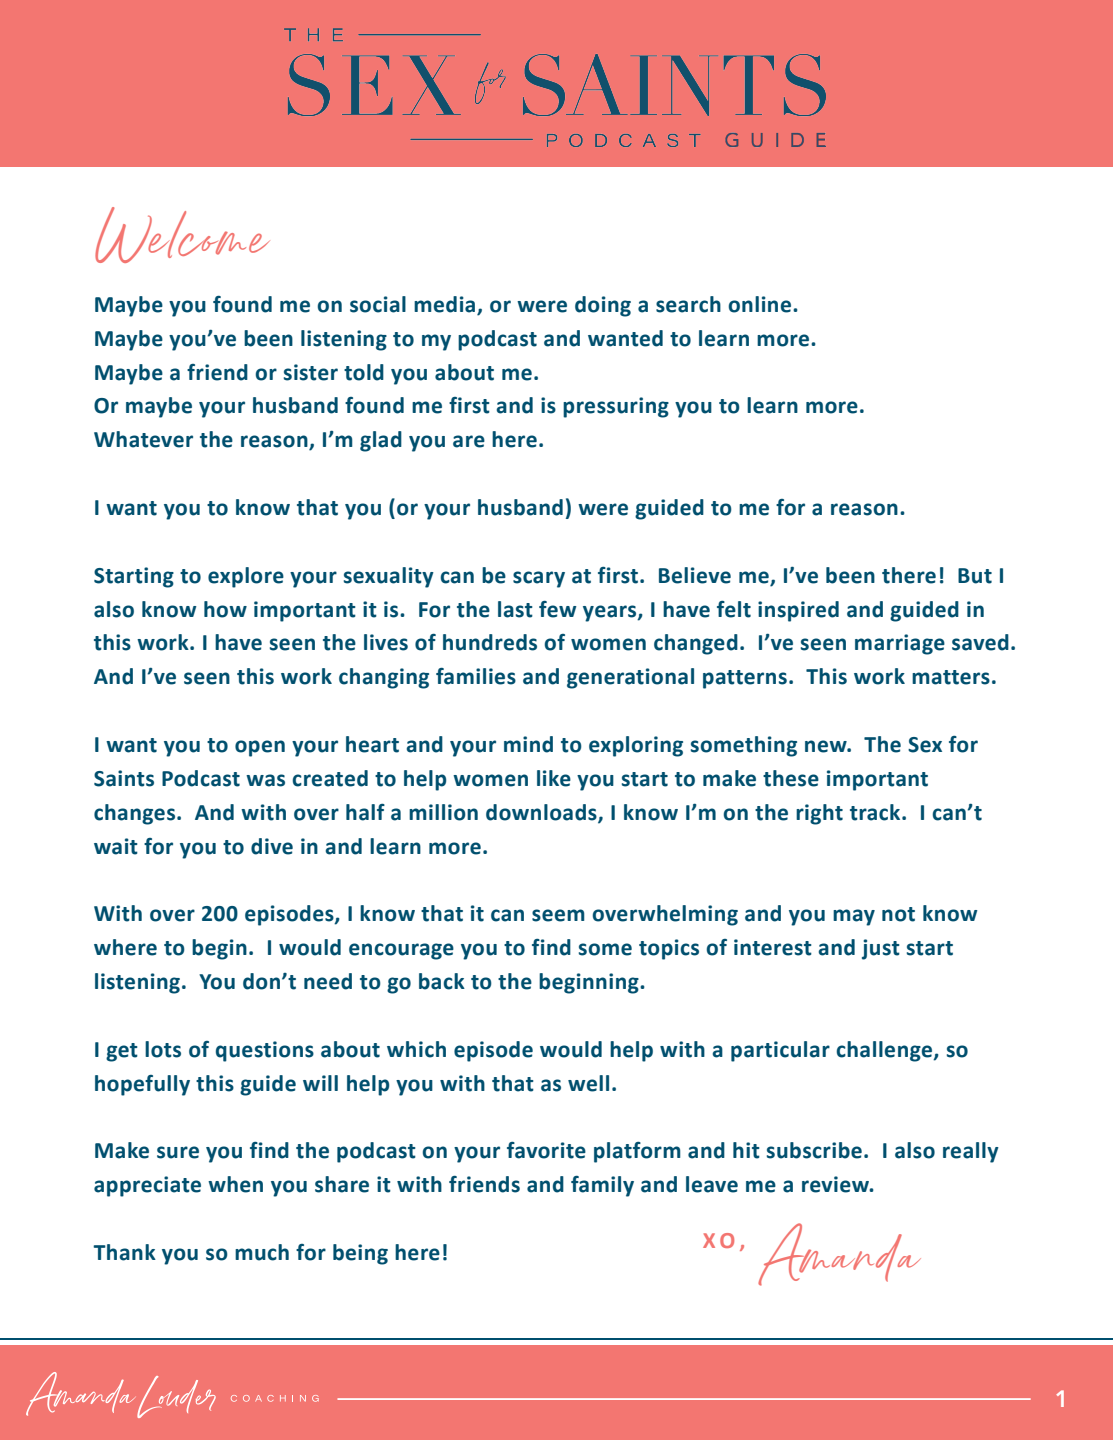  Describe the element at coordinates (876, 812) in the screenshot. I see `track` at that location.
